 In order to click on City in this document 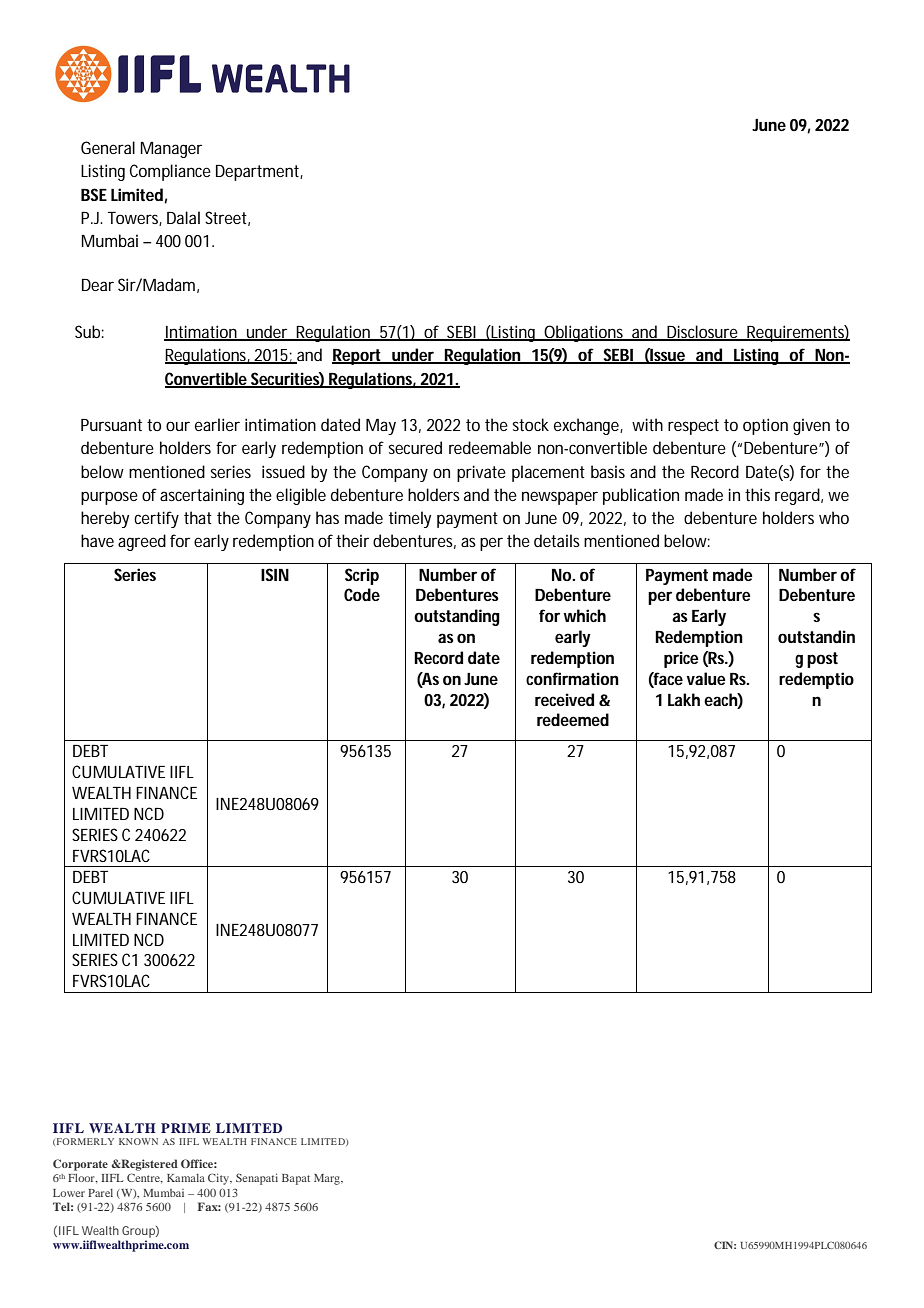, I will do `click(220, 1179)`.
